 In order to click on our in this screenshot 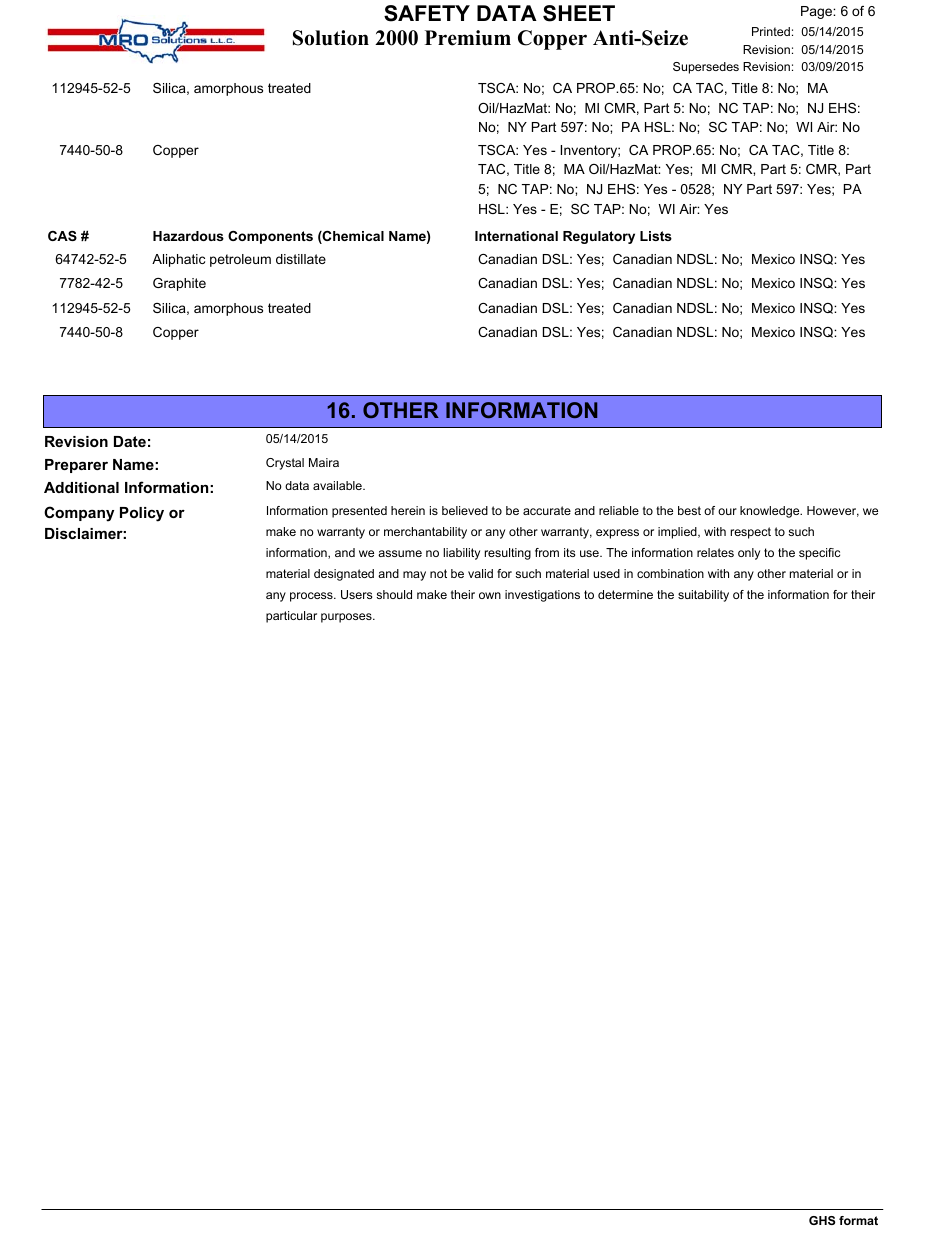, I will do `click(727, 511)`.
